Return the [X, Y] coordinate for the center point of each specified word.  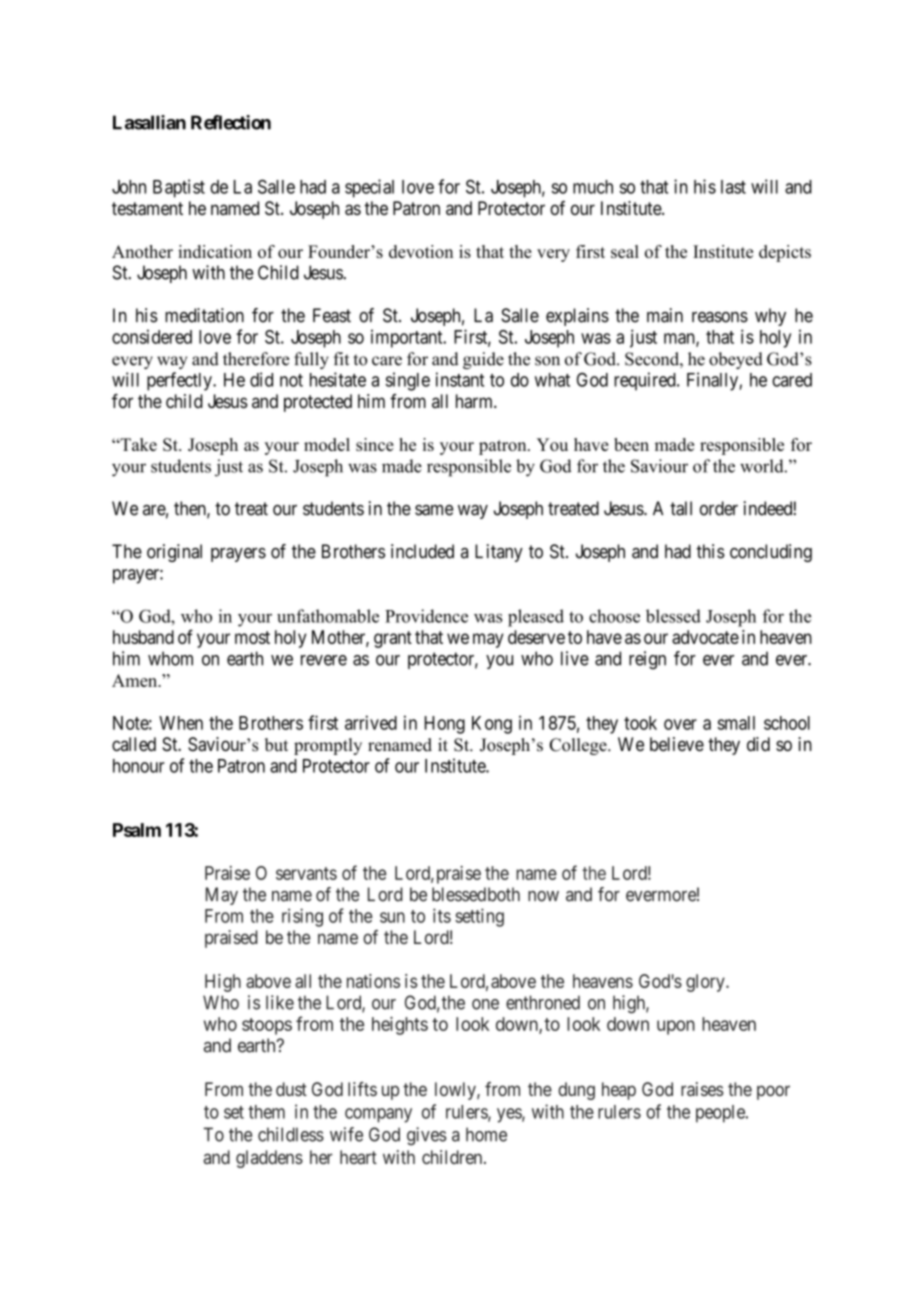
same [434, 510]
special [369, 188]
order [719, 508]
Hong [445, 725]
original [174, 553]
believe [677, 744]
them [266, 1112]
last [733, 187]
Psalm [137, 830]
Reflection [231, 122]
